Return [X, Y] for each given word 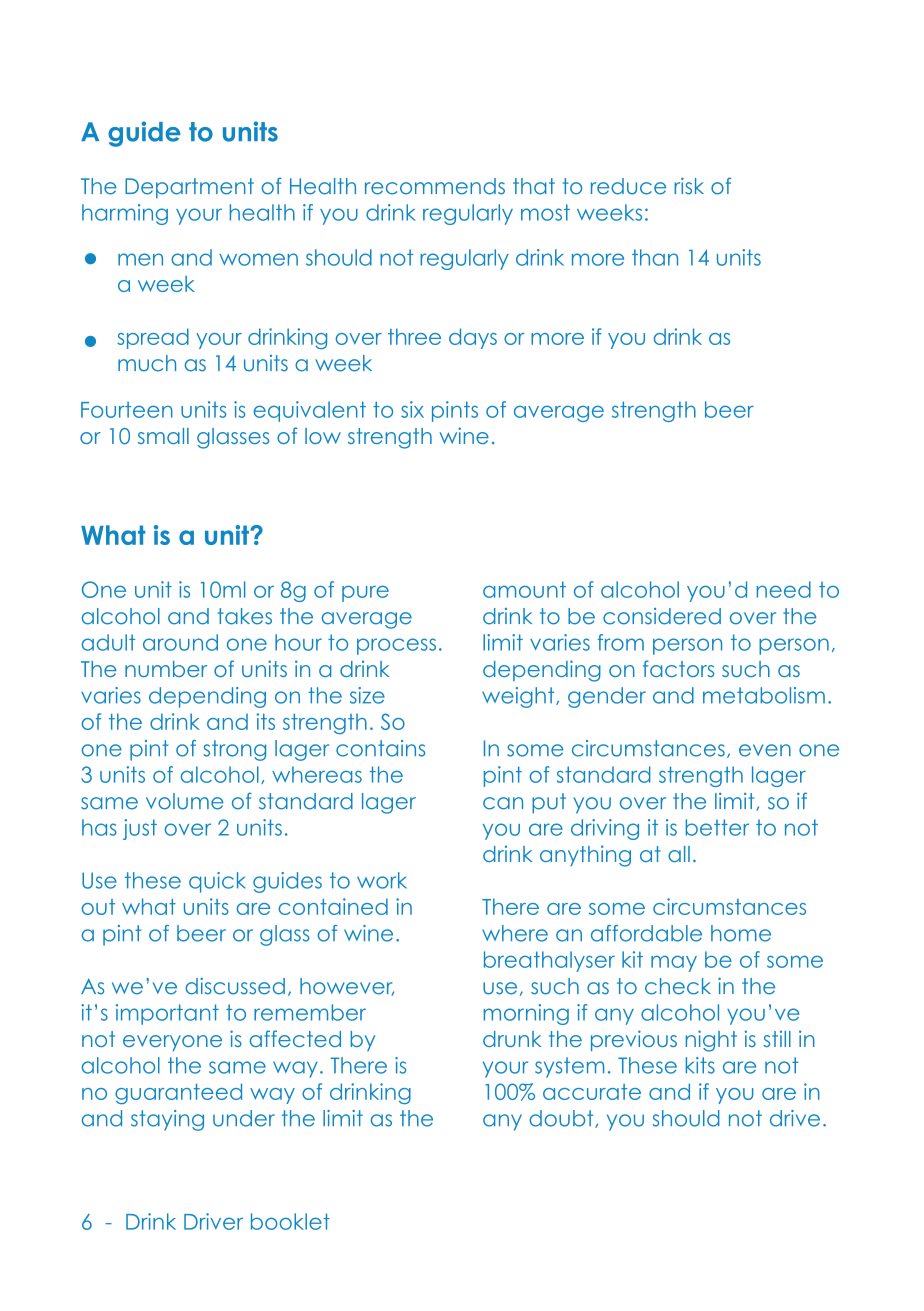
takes [245, 616]
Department [189, 188]
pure [365, 593]
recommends [435, 186]
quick [217, 882]
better [717, 827]
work [382, 880]
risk [689, 186]
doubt [562, 1119]
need [784, 589]
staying [167, 1120]
